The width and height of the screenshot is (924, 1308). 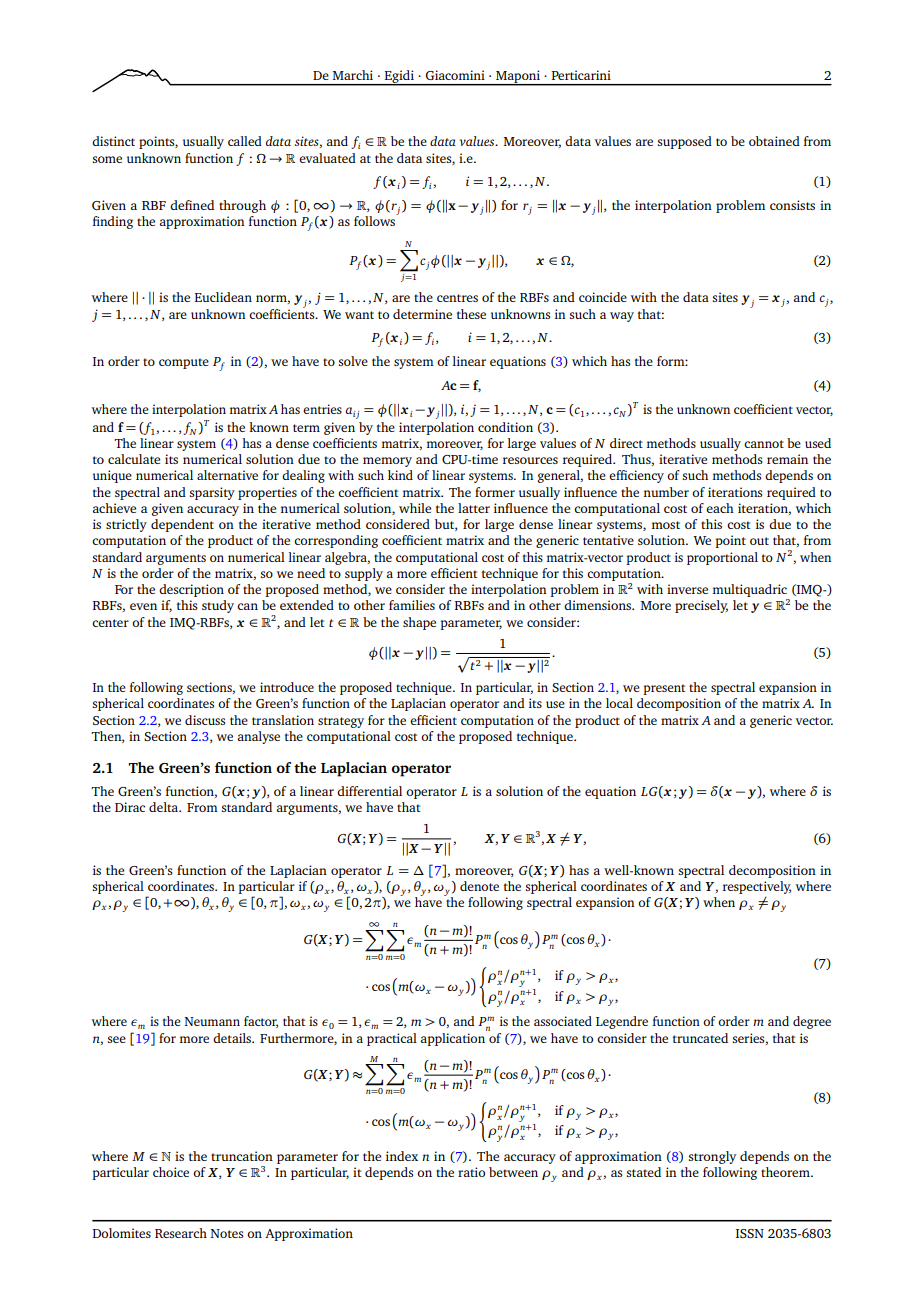 I want to click on choice, so click(x=171, y=1172).
